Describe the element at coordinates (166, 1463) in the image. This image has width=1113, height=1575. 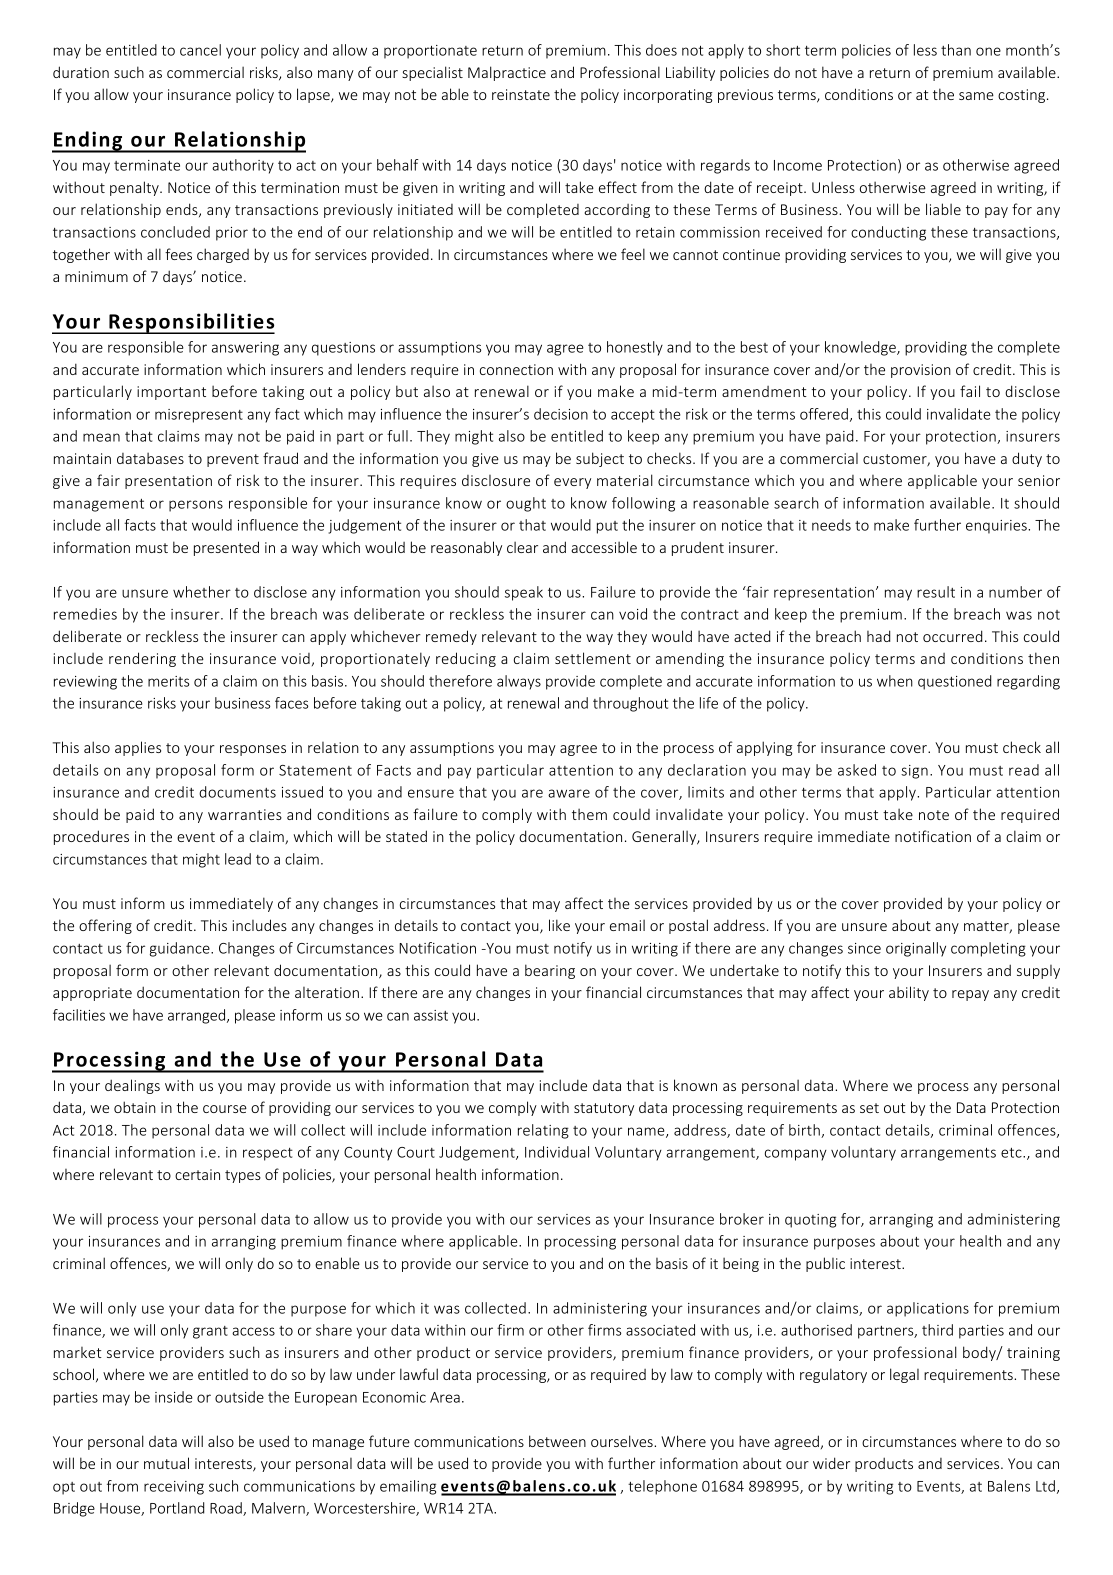
I see `mutual` at that location.
